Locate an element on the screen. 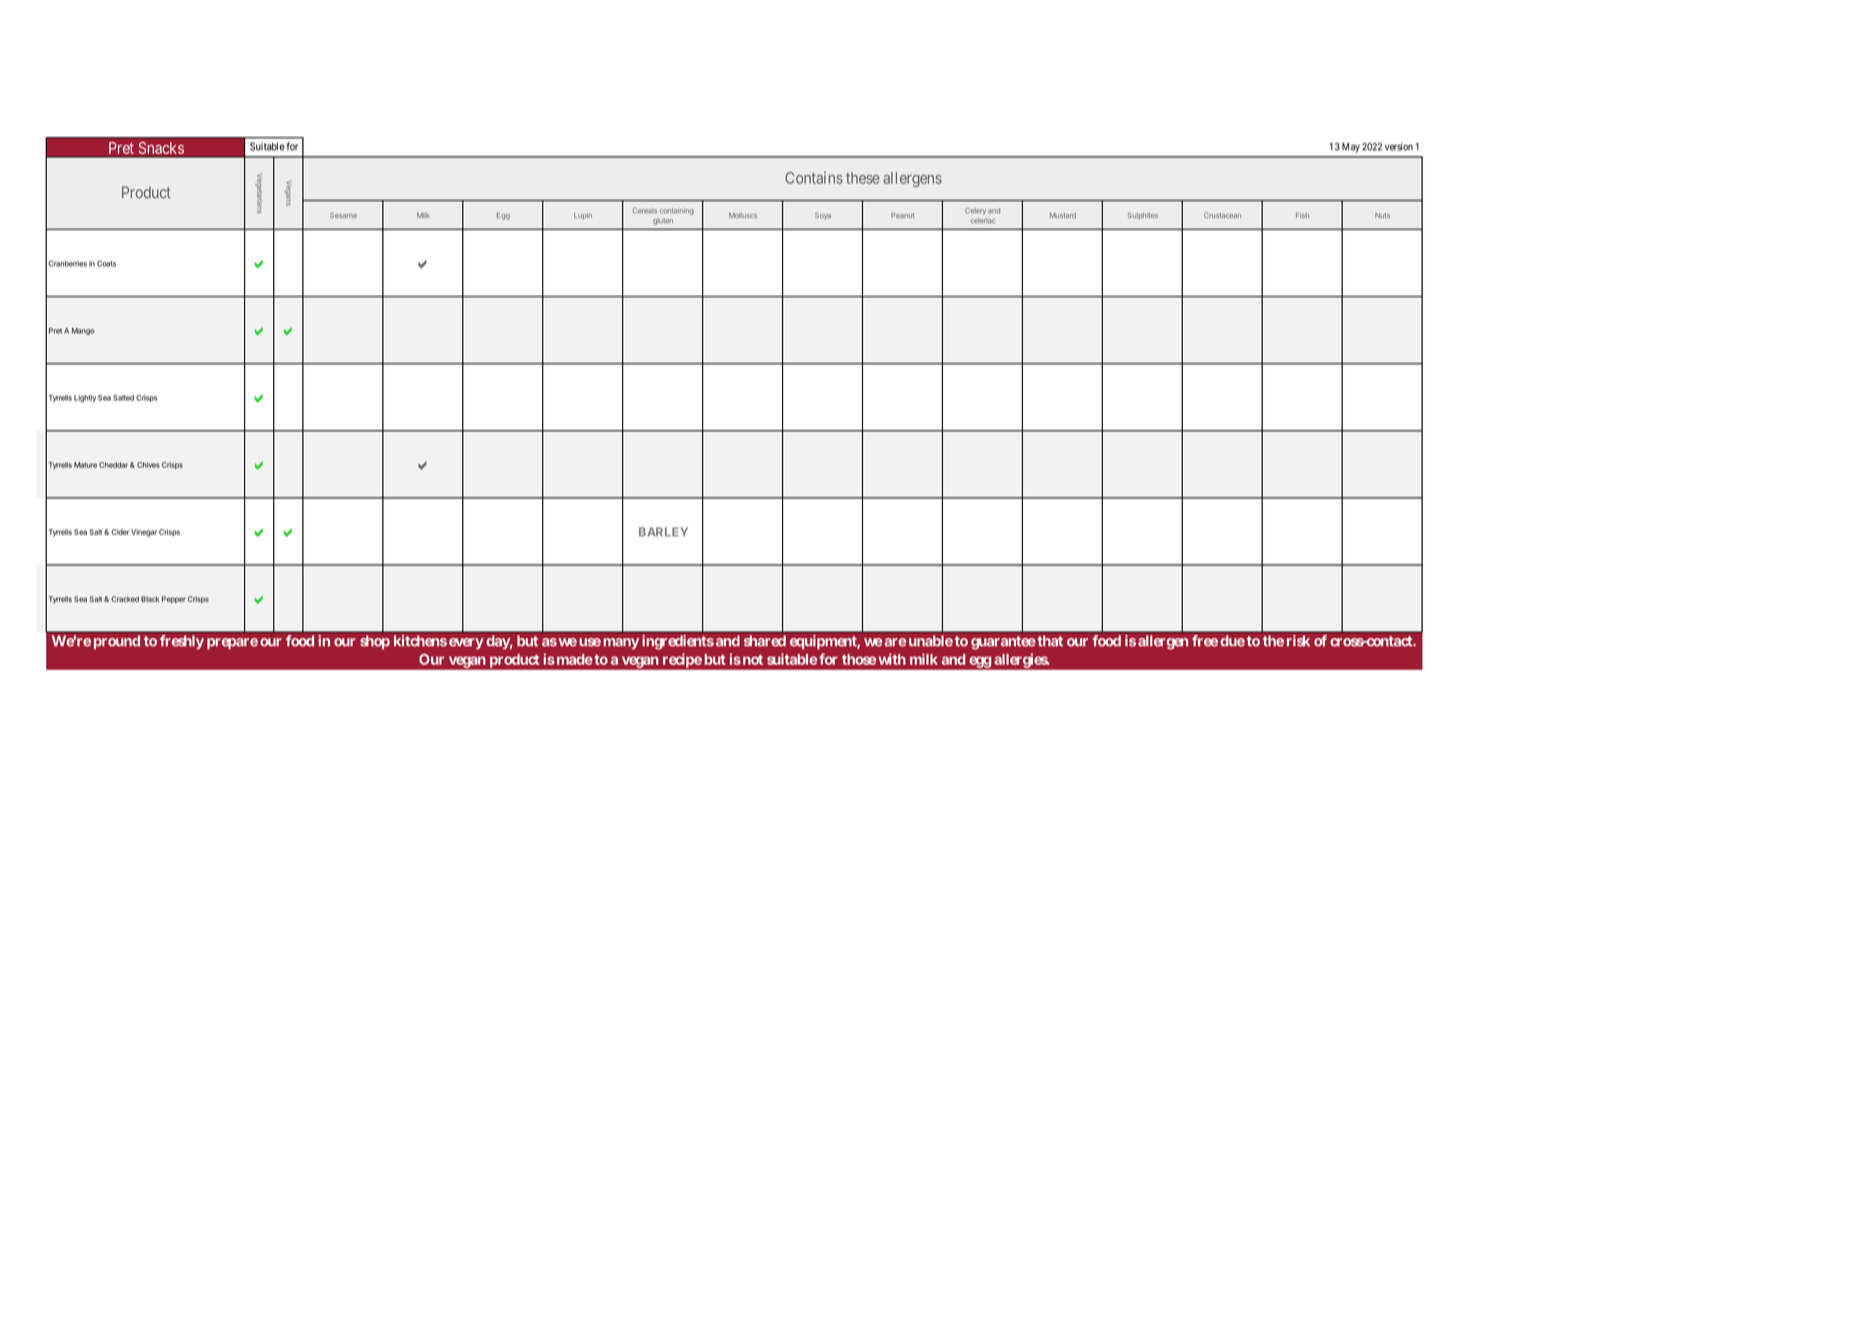  BARLEY is located at coordinates (663, 532).
